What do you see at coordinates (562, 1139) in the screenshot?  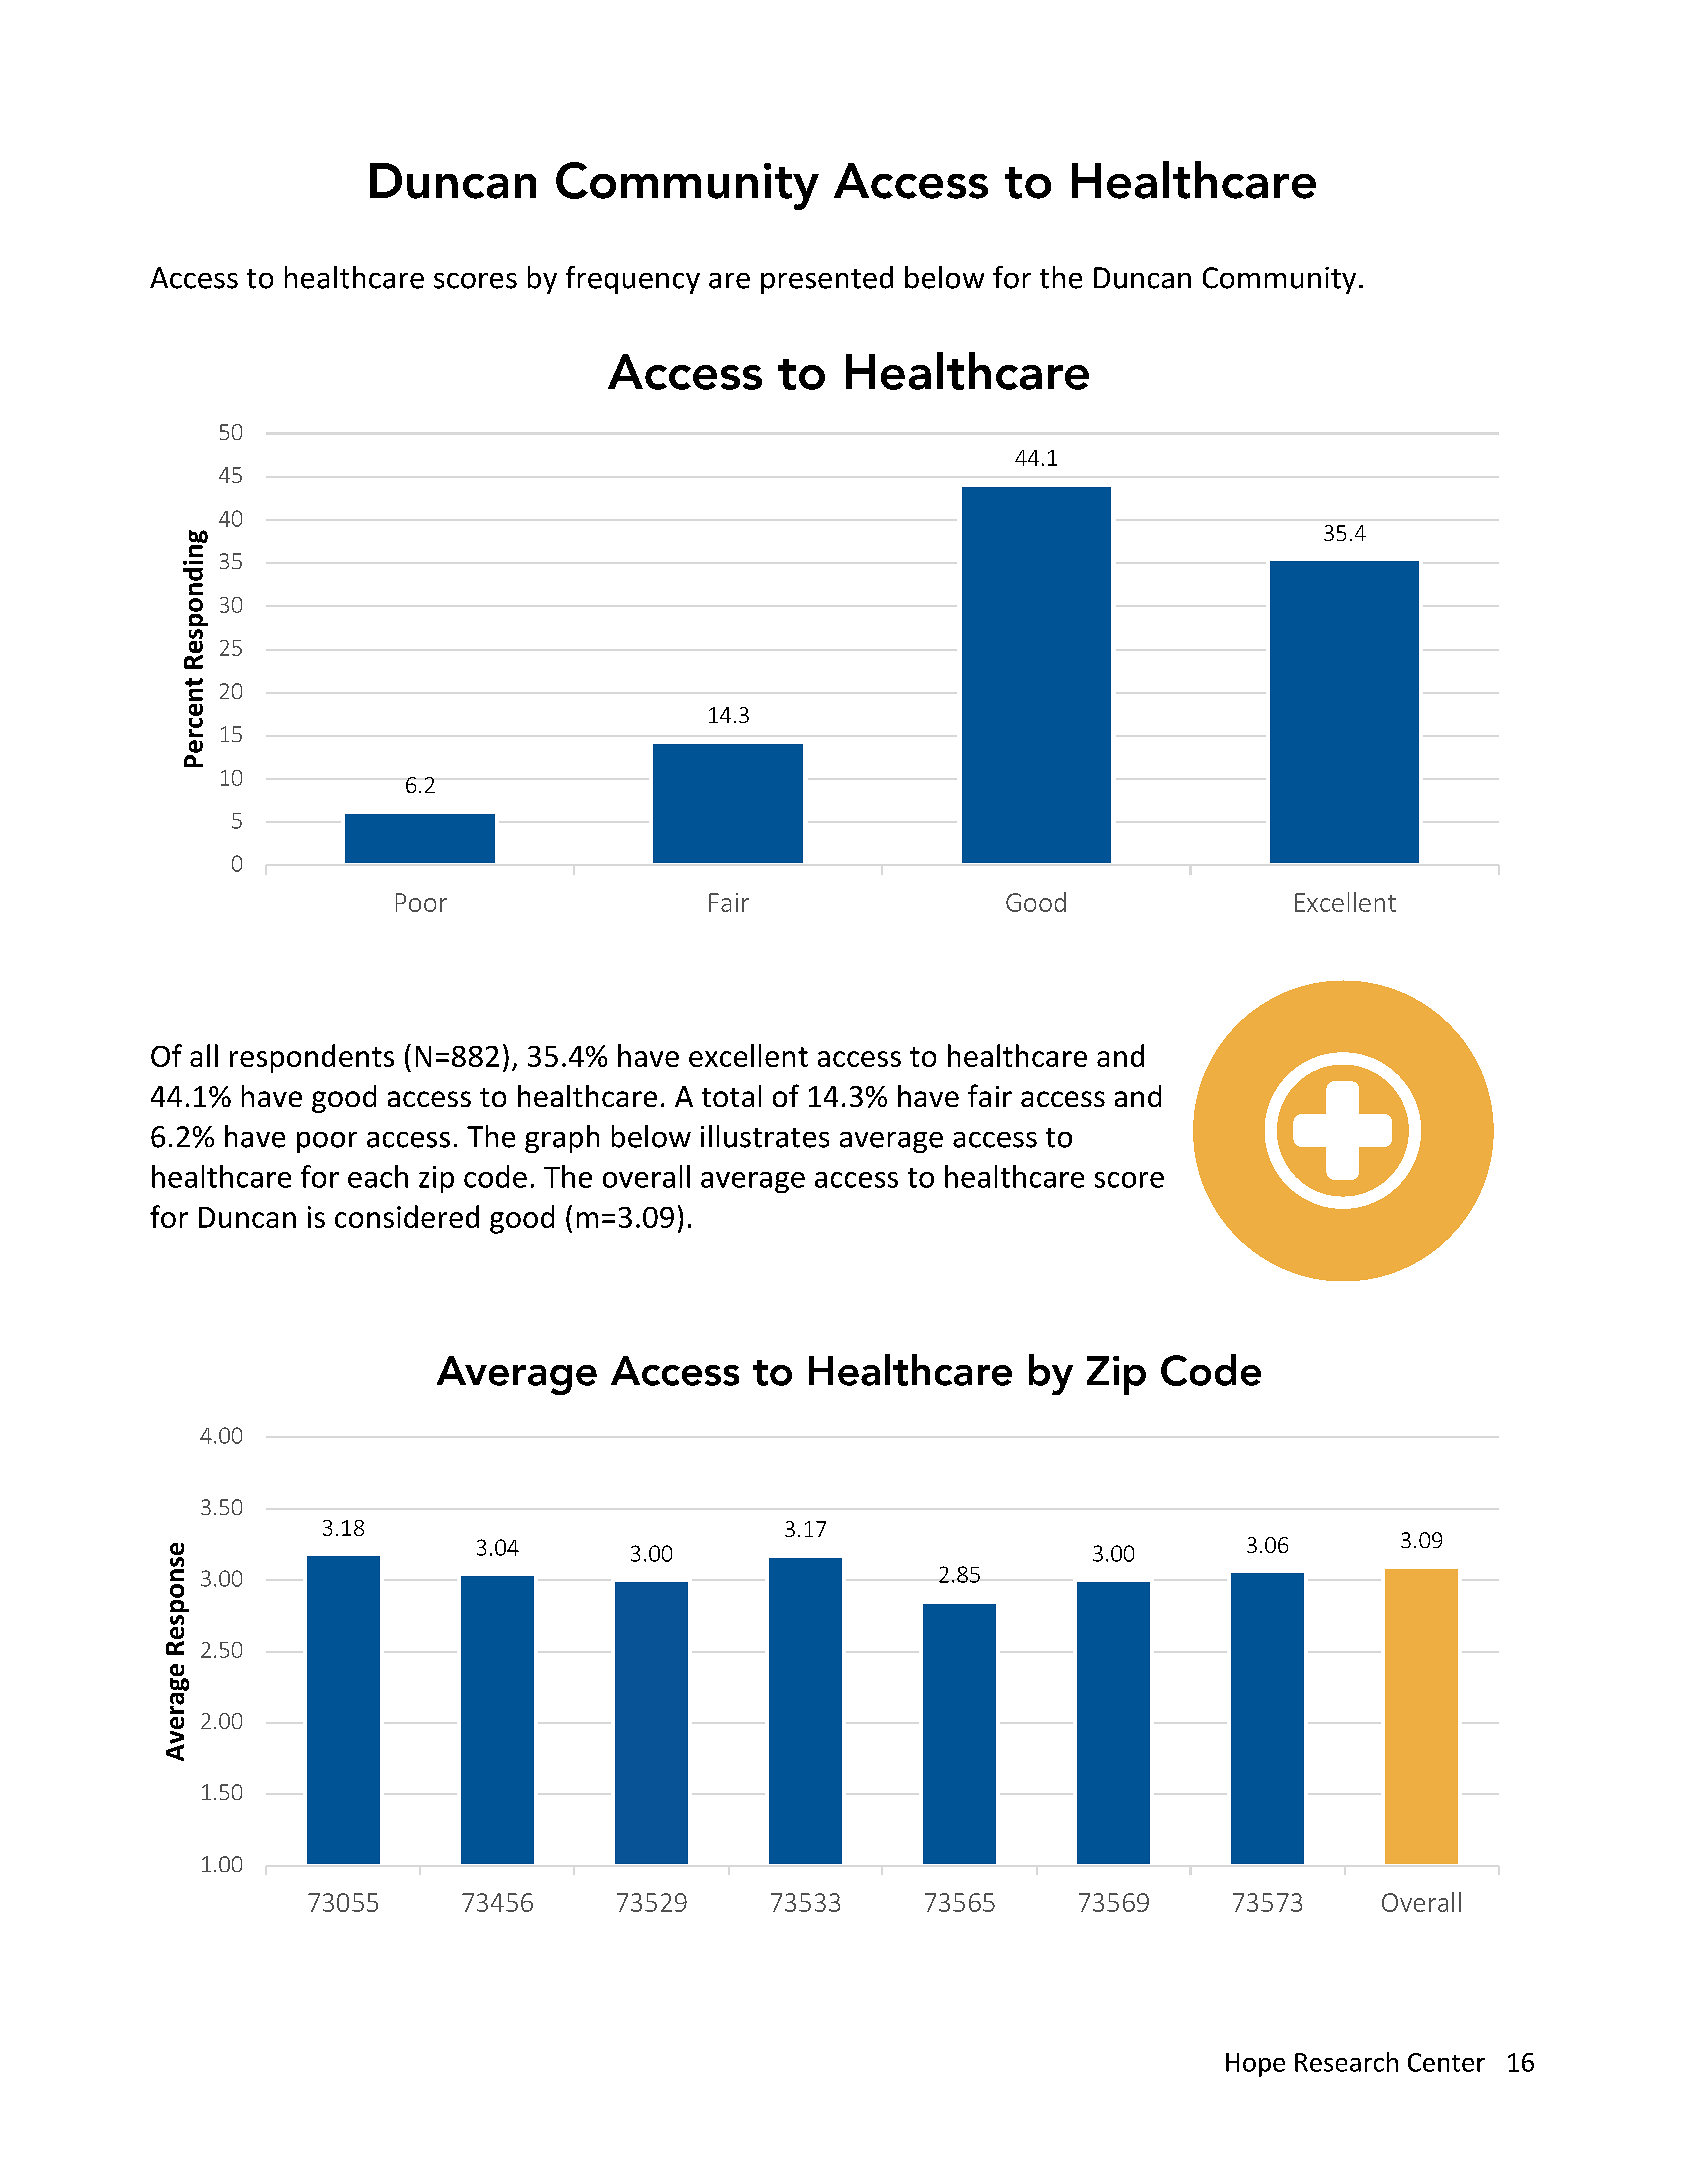 I see `graph` at bounding box center [562, 1139].
